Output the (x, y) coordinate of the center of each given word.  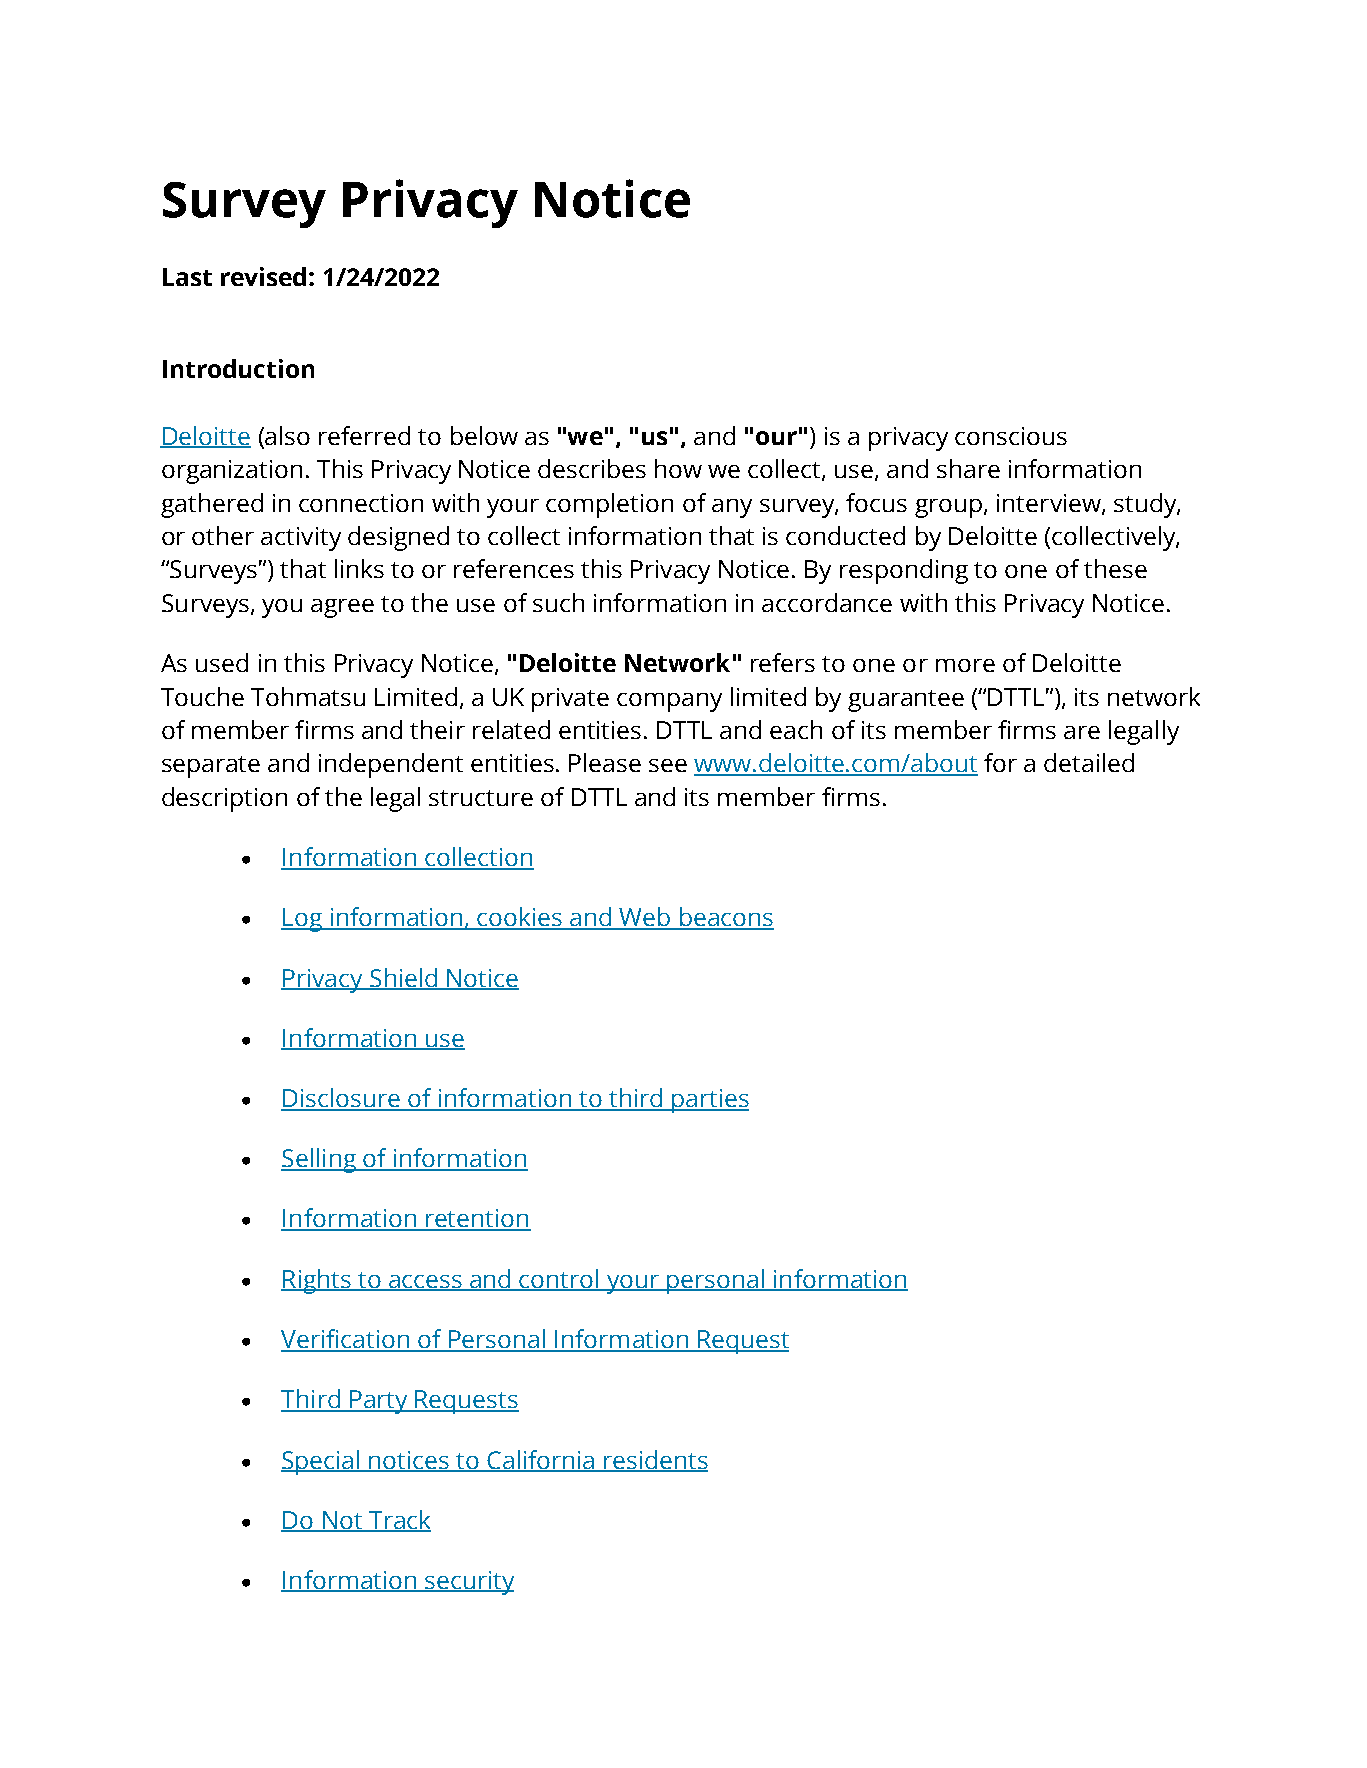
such (558, 602)
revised (263, 276)
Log (303, 920)
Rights (317, 1281)
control (559, 1279)
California (541, 1460)
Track (399, 1520)
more (965, 665)
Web (645, 918)
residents (655, 1460)
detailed (1089, 762)
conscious (1011, 436)
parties (709, 1101)
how (678, 468)
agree (342, 608)
